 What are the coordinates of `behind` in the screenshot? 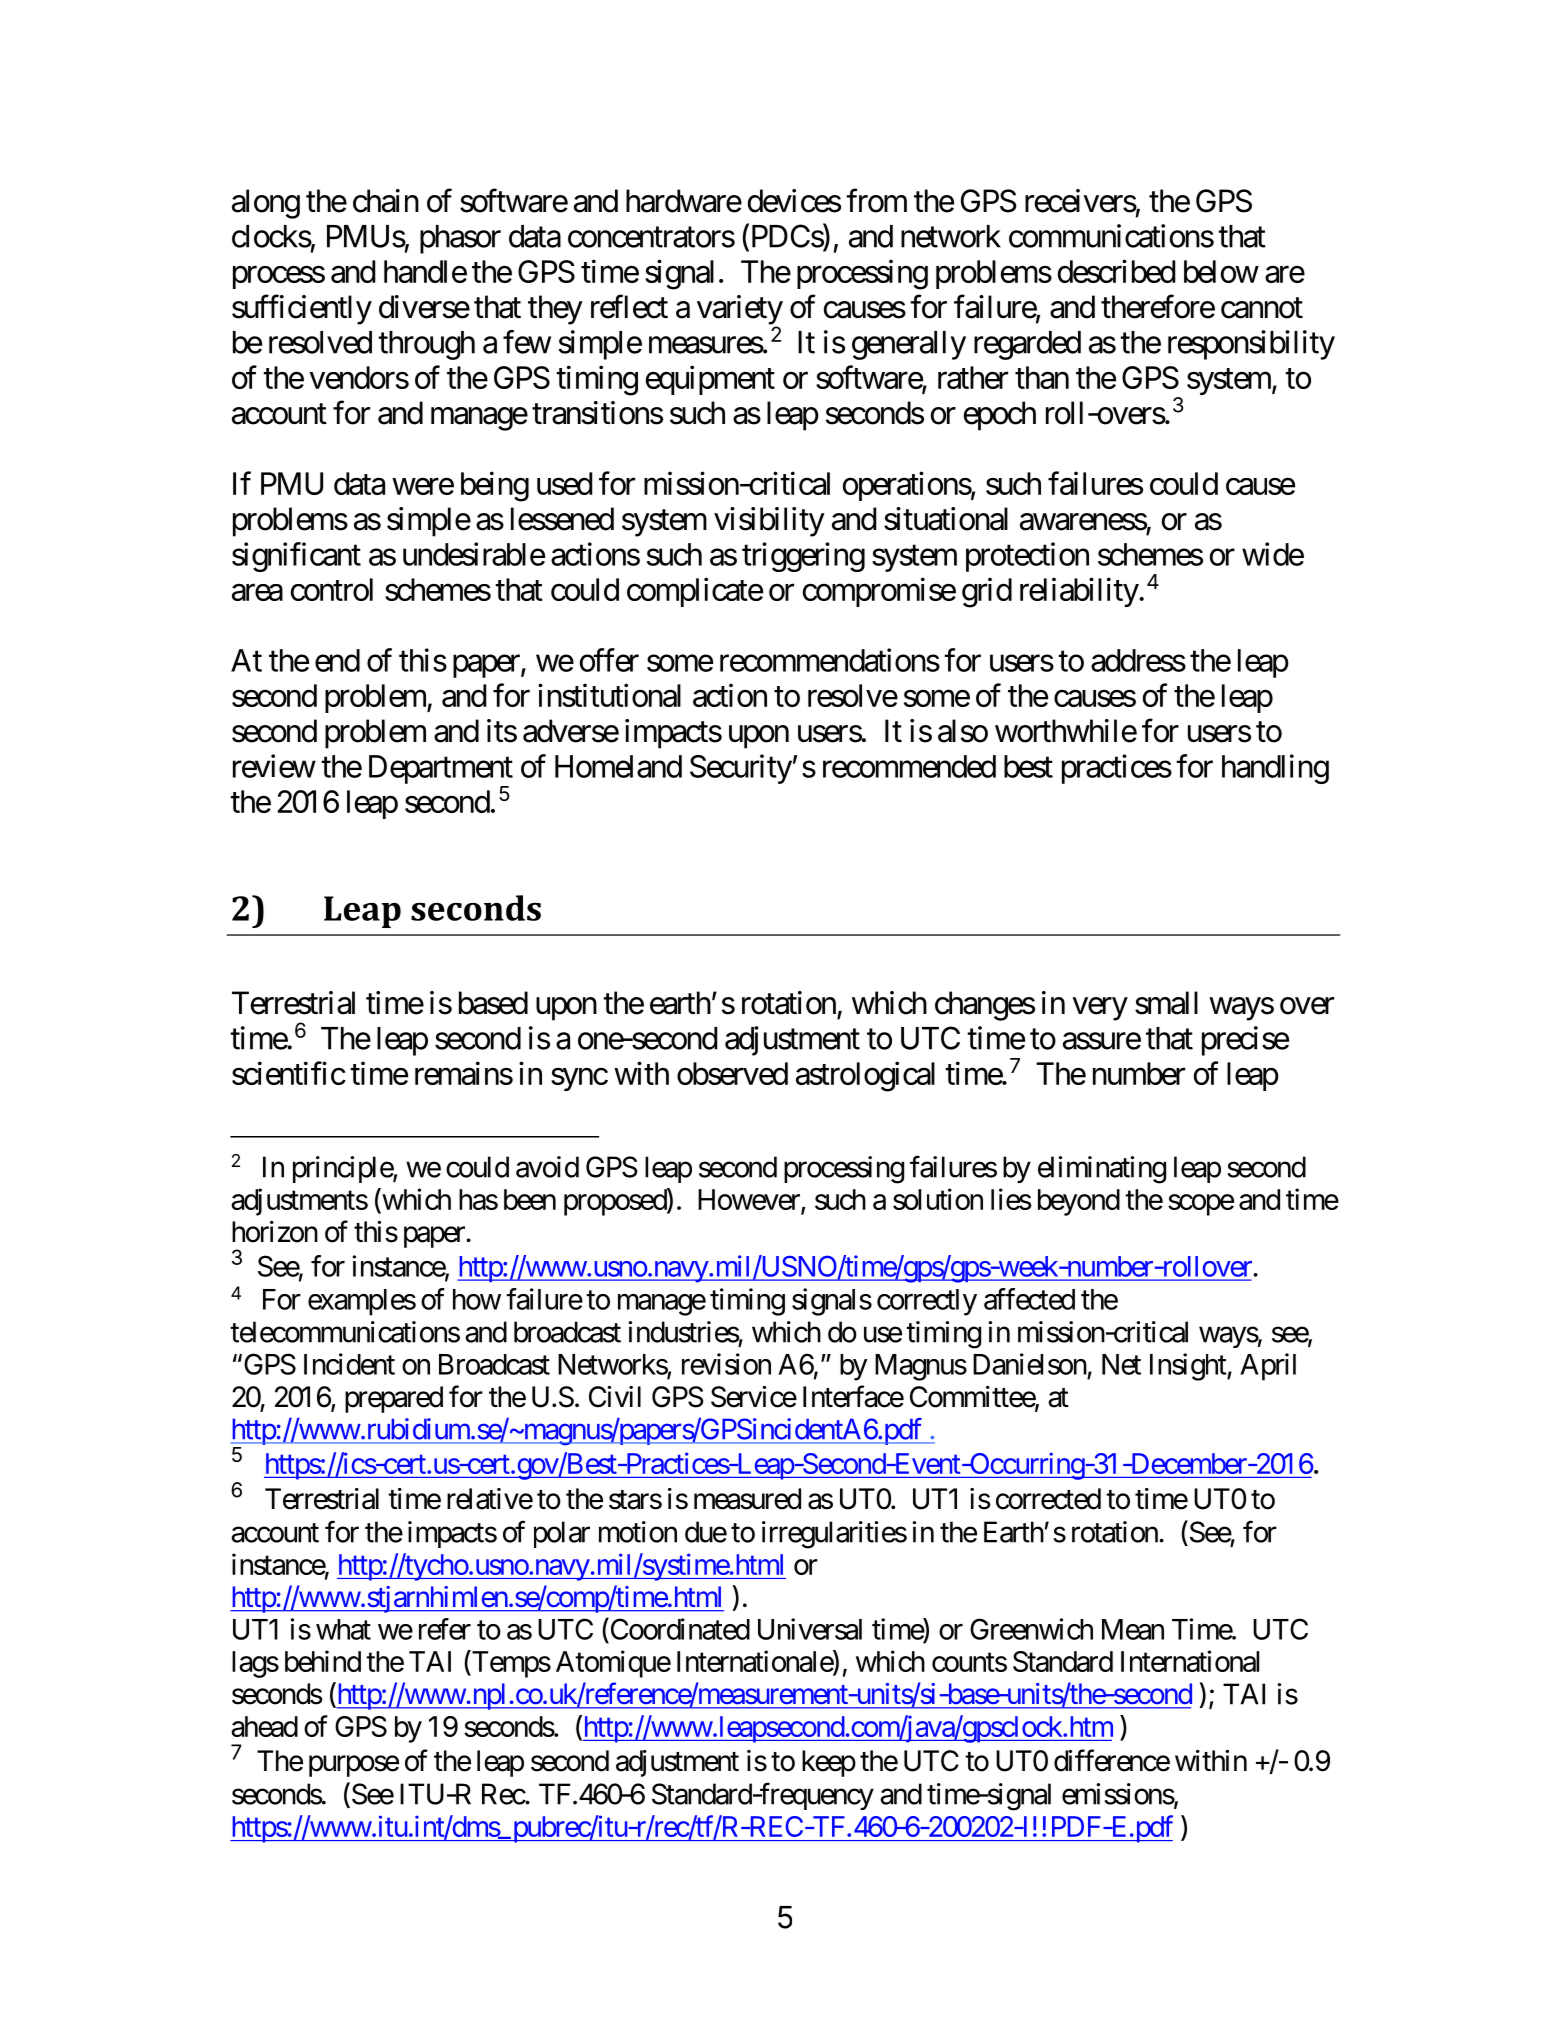 It's located at (323, 1661).
